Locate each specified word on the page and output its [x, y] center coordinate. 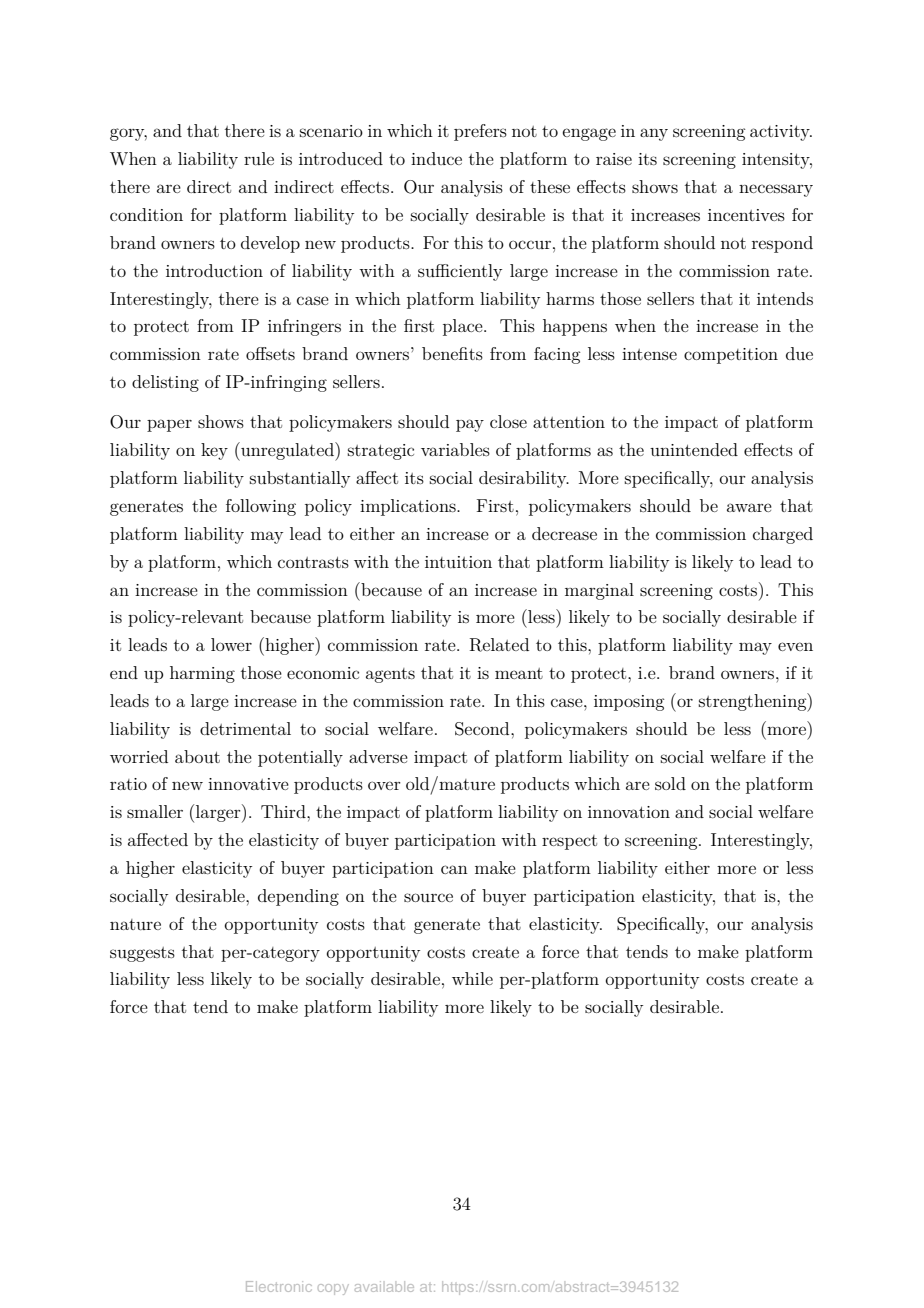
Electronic [279, 1286]
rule [259, 158]
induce [436, 158]
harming [202, 674]
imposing [629, 703]
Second [483, 729]
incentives [746, 215]
